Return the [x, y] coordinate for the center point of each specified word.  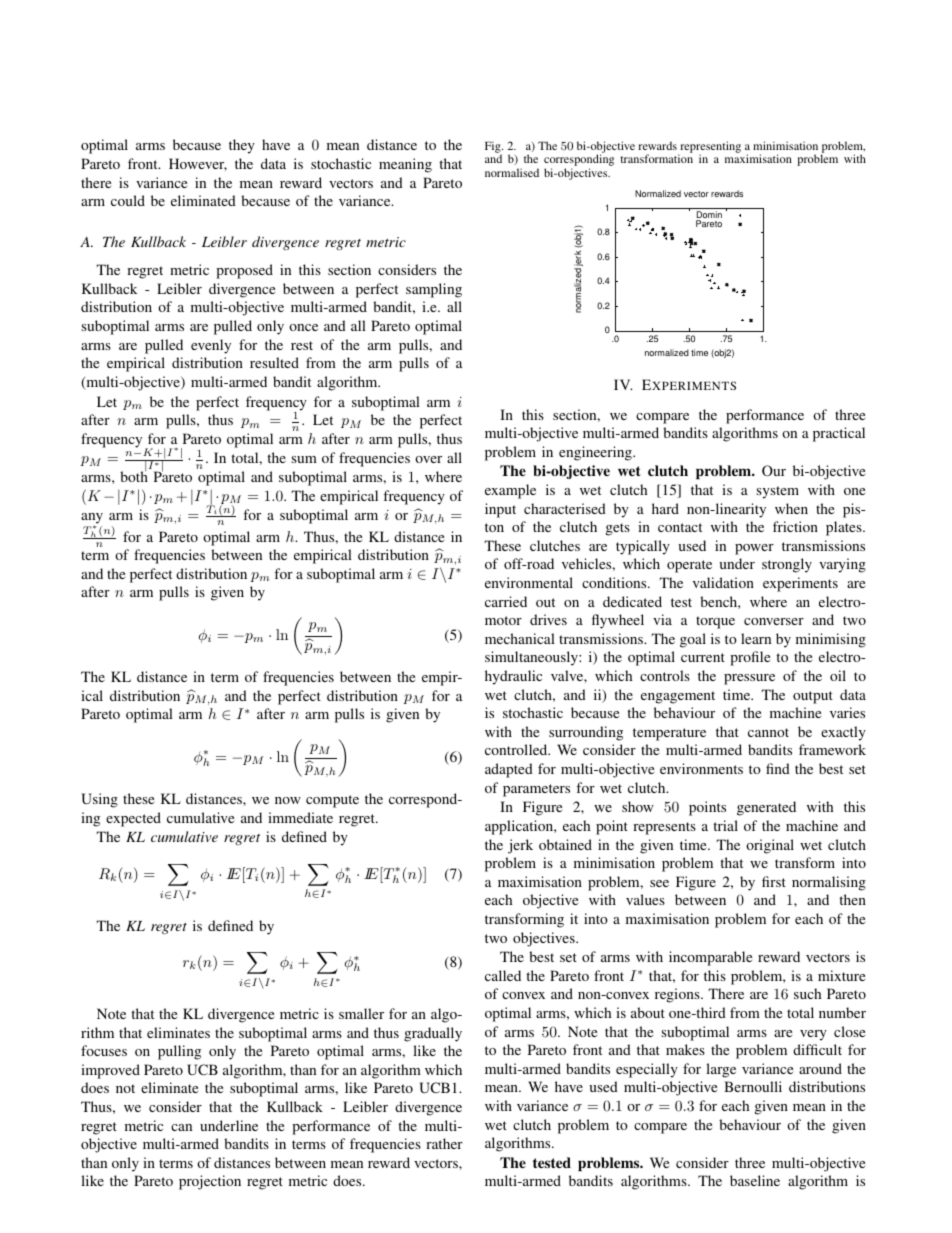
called [503, 975]
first [774, 881]
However [198, 164]
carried [506, 601]
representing [709, 148]
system [777, 492]
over [428, 459]
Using [99, 800]
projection [210, 1182]
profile [750, 658]
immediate [300, 817]
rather [444, 1143]
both [134, 475]
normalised [512, 172]
